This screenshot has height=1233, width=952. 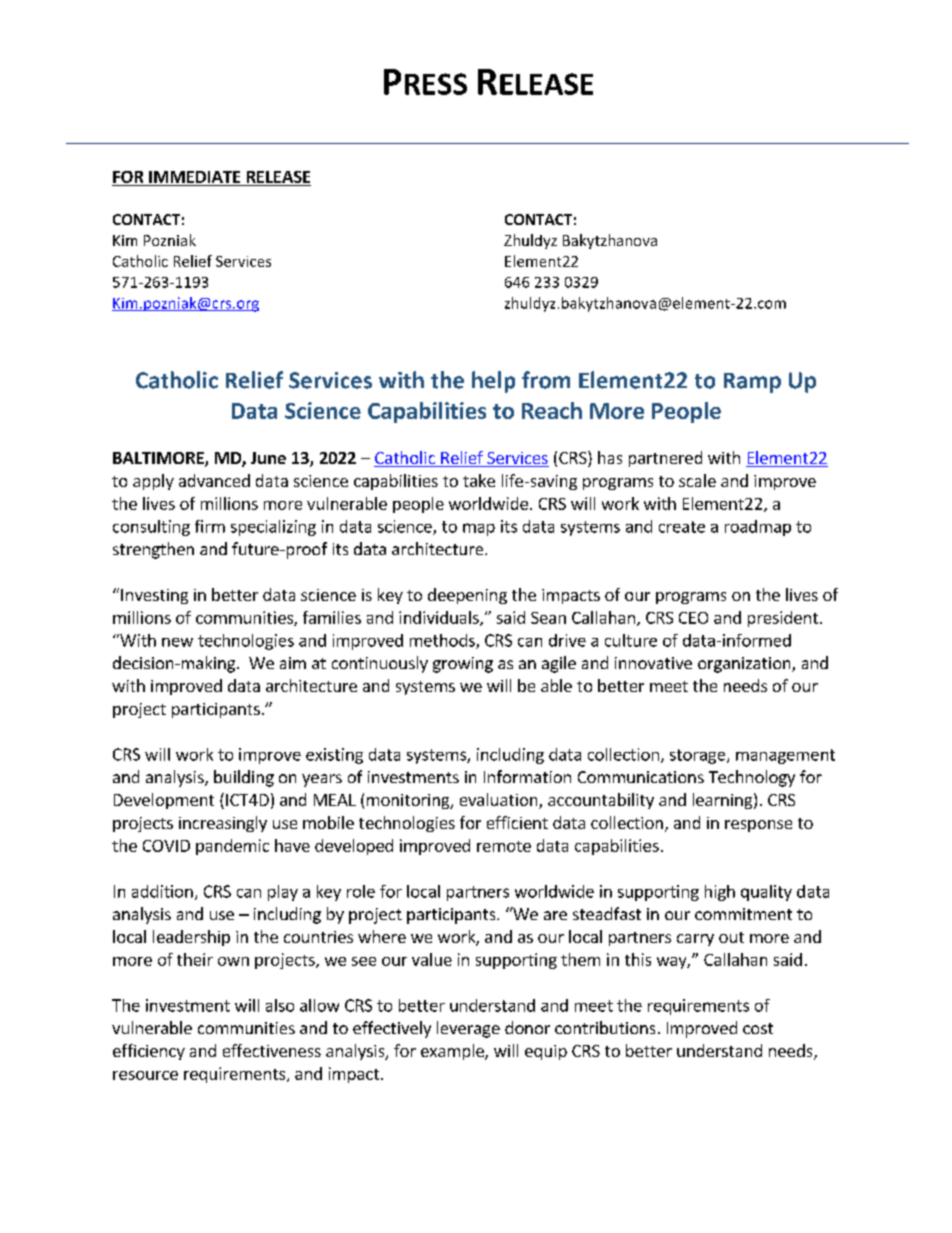 What do you see at coordinates (699, 756) in the screenshot?
I see `storage` at bounding box center [699, 756].
